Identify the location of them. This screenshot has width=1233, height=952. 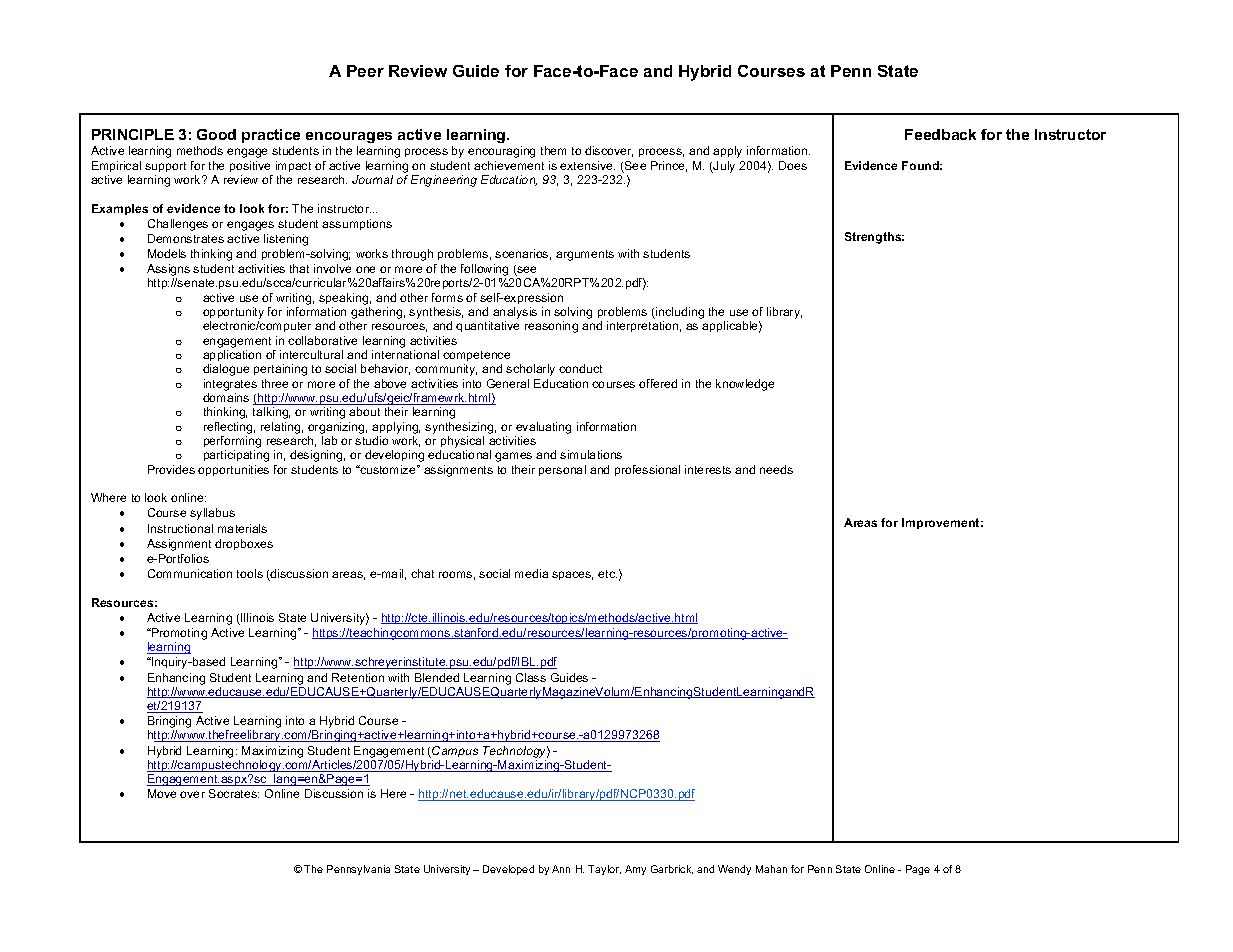
(553, 150).
